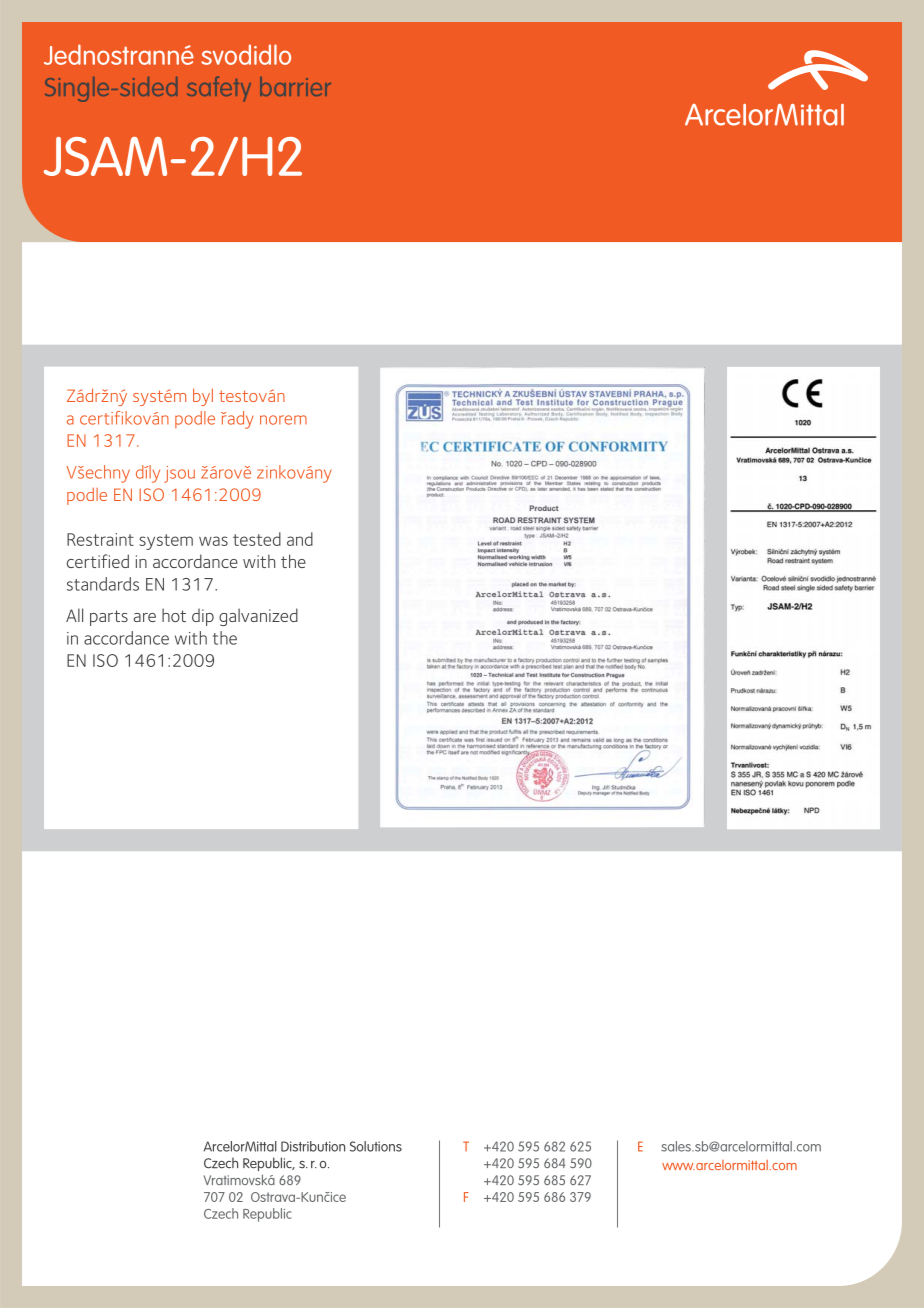  What do you see at coordinates (109, 618) in the image?
I see `parts` at bounding box center [109, 618].
